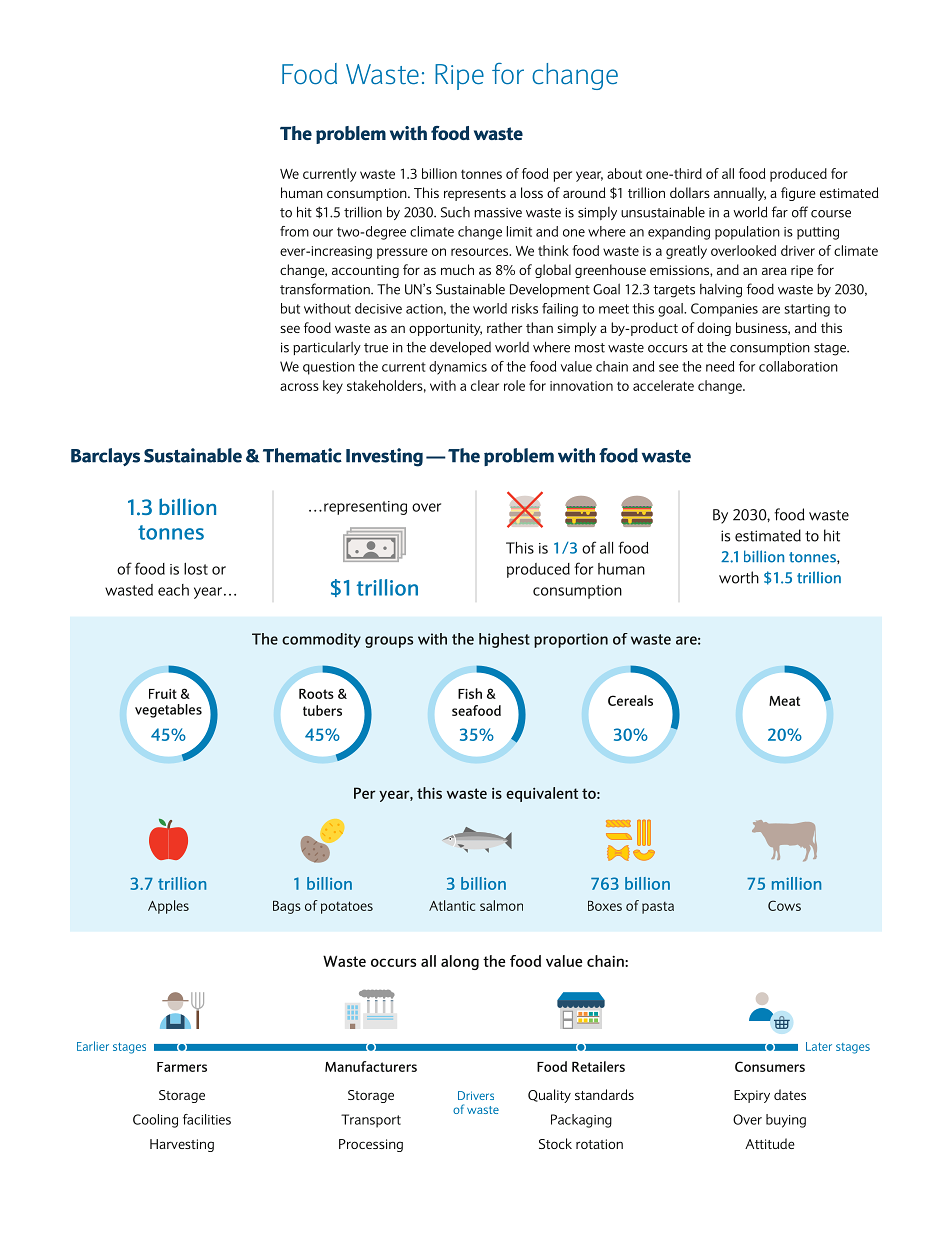 Image resolution: width=952 pixels, height=1233 pixels. Describe the element at coordinates (207, 1119) in the screenshot. I see `facilities` at that location.
